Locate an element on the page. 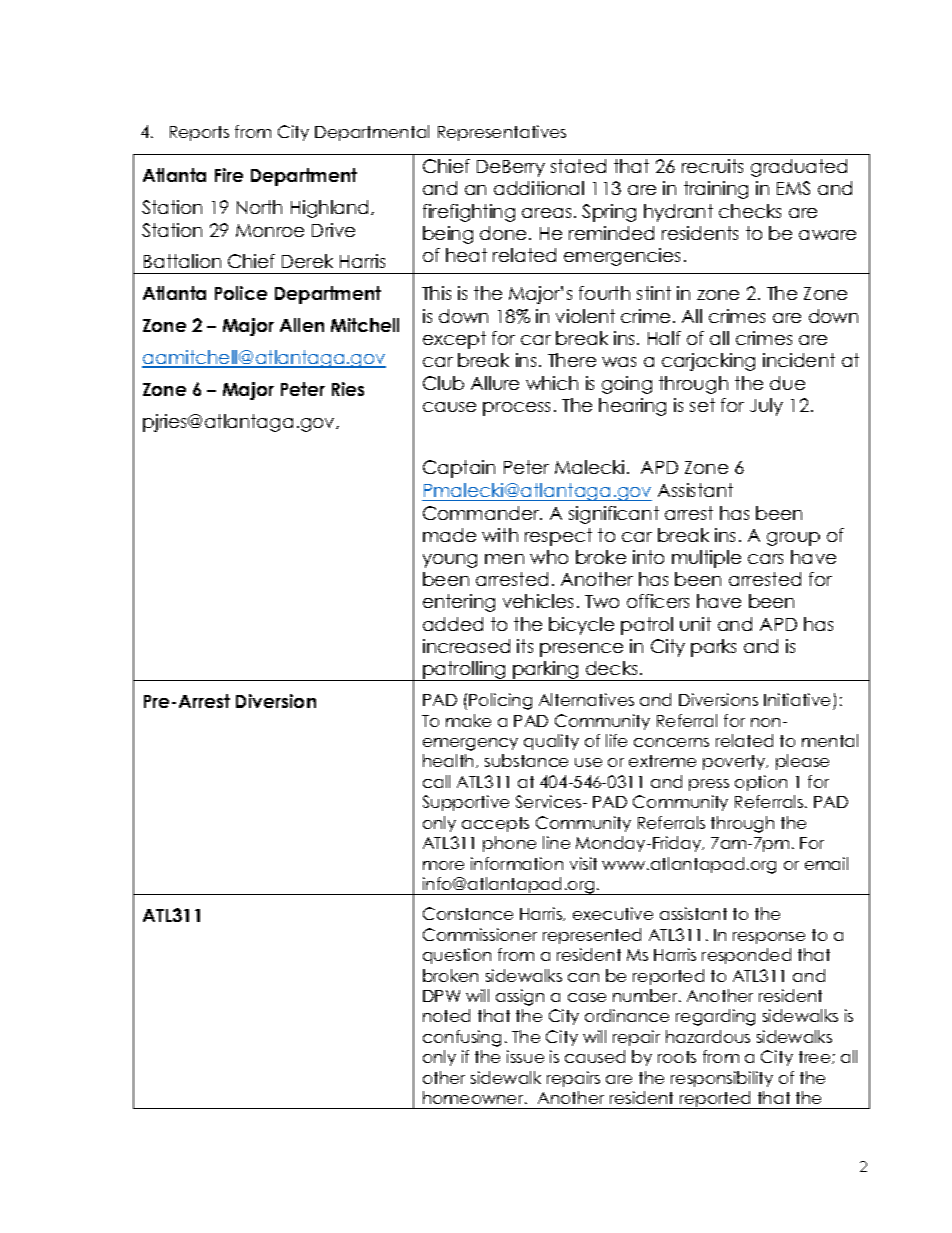  Allen is located at coordinates (302, 325).
